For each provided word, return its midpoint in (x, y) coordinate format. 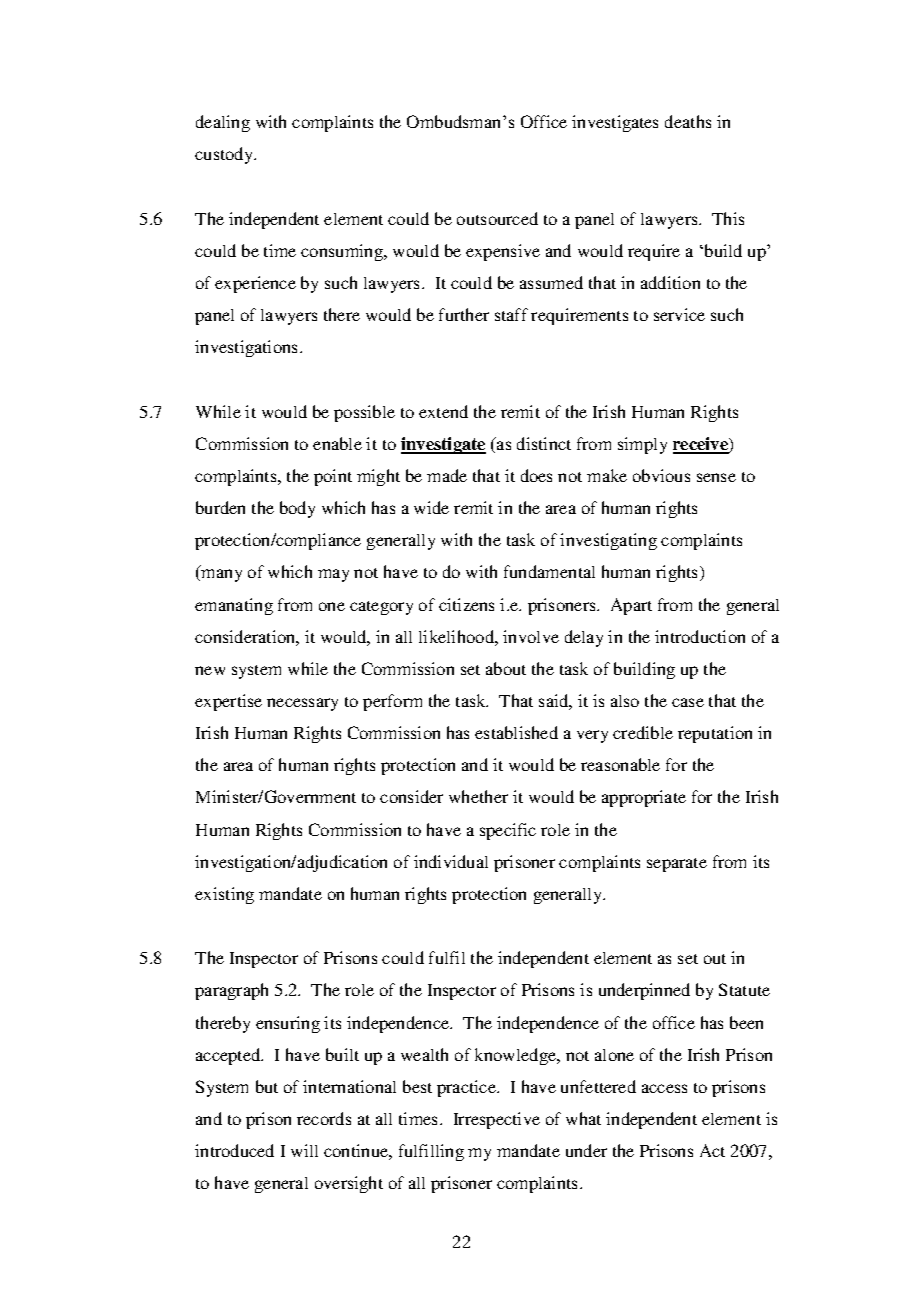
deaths (688, 121)
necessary (302, 704)
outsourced (497, 218)
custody (225, 155)
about (506, 668)
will (304, 1150)
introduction (700, 636)
